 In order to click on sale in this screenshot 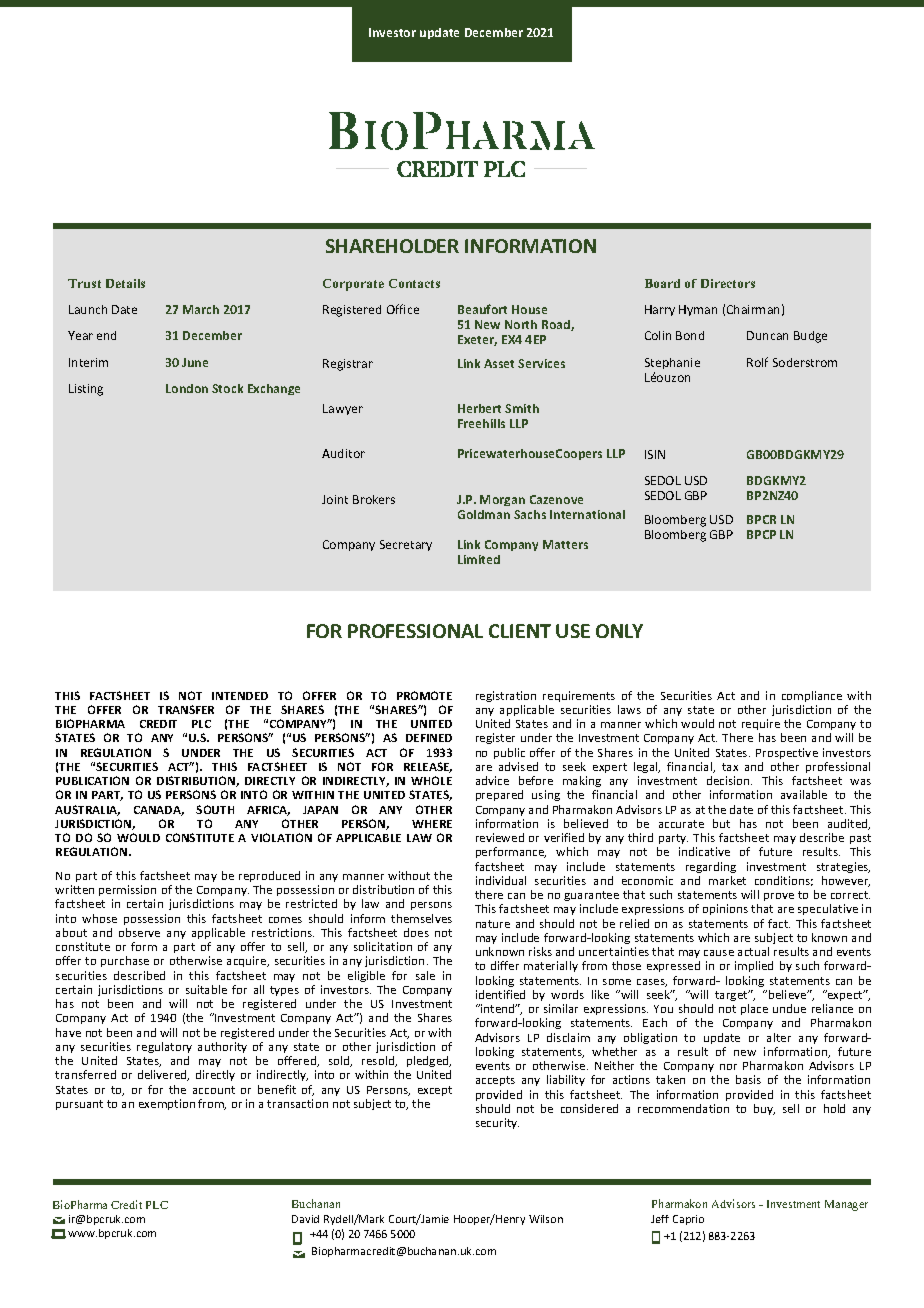, I will do `click(425, 975)`.
